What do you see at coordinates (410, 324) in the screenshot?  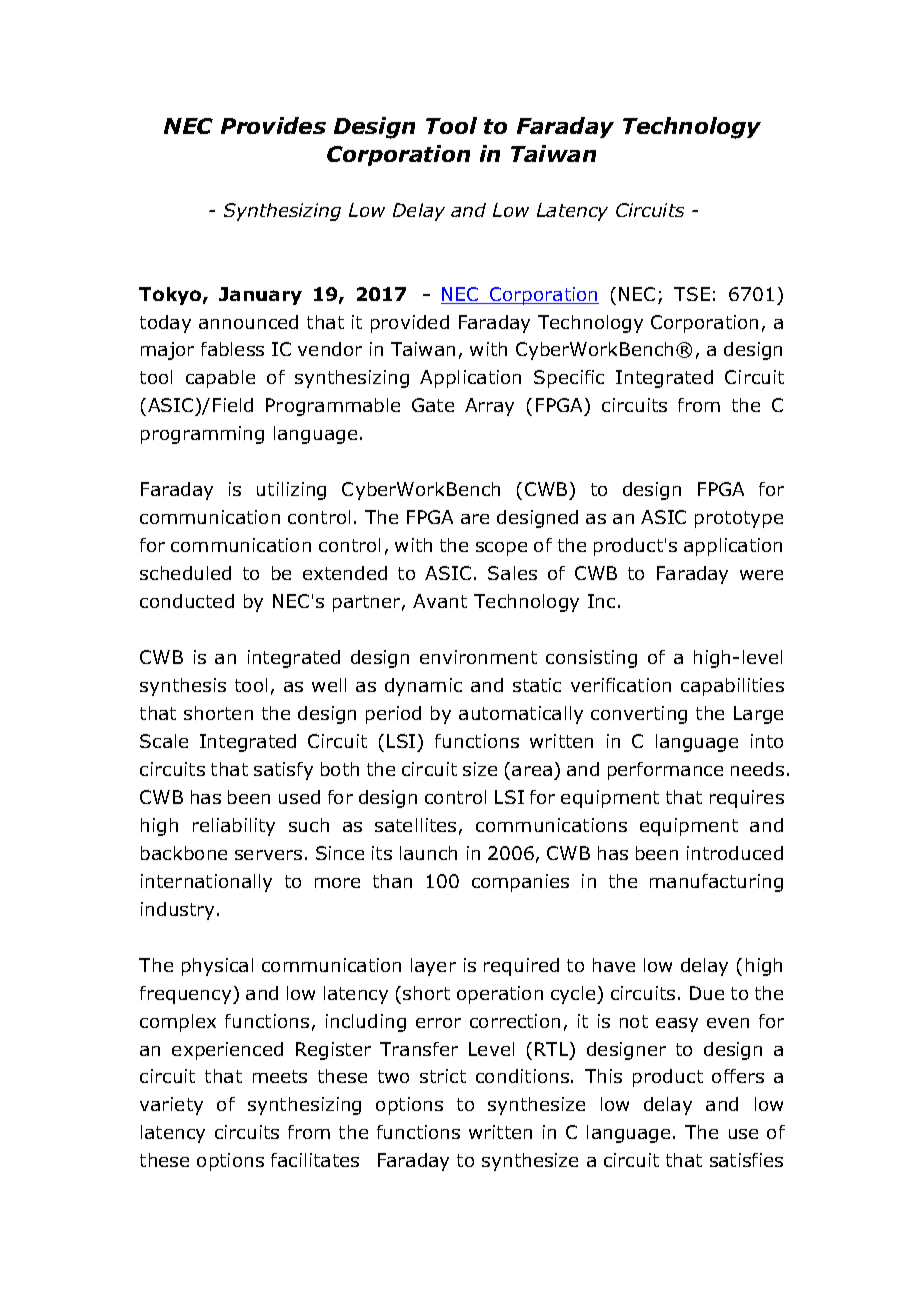 I see `provided` at bounding box center [410, 324].
